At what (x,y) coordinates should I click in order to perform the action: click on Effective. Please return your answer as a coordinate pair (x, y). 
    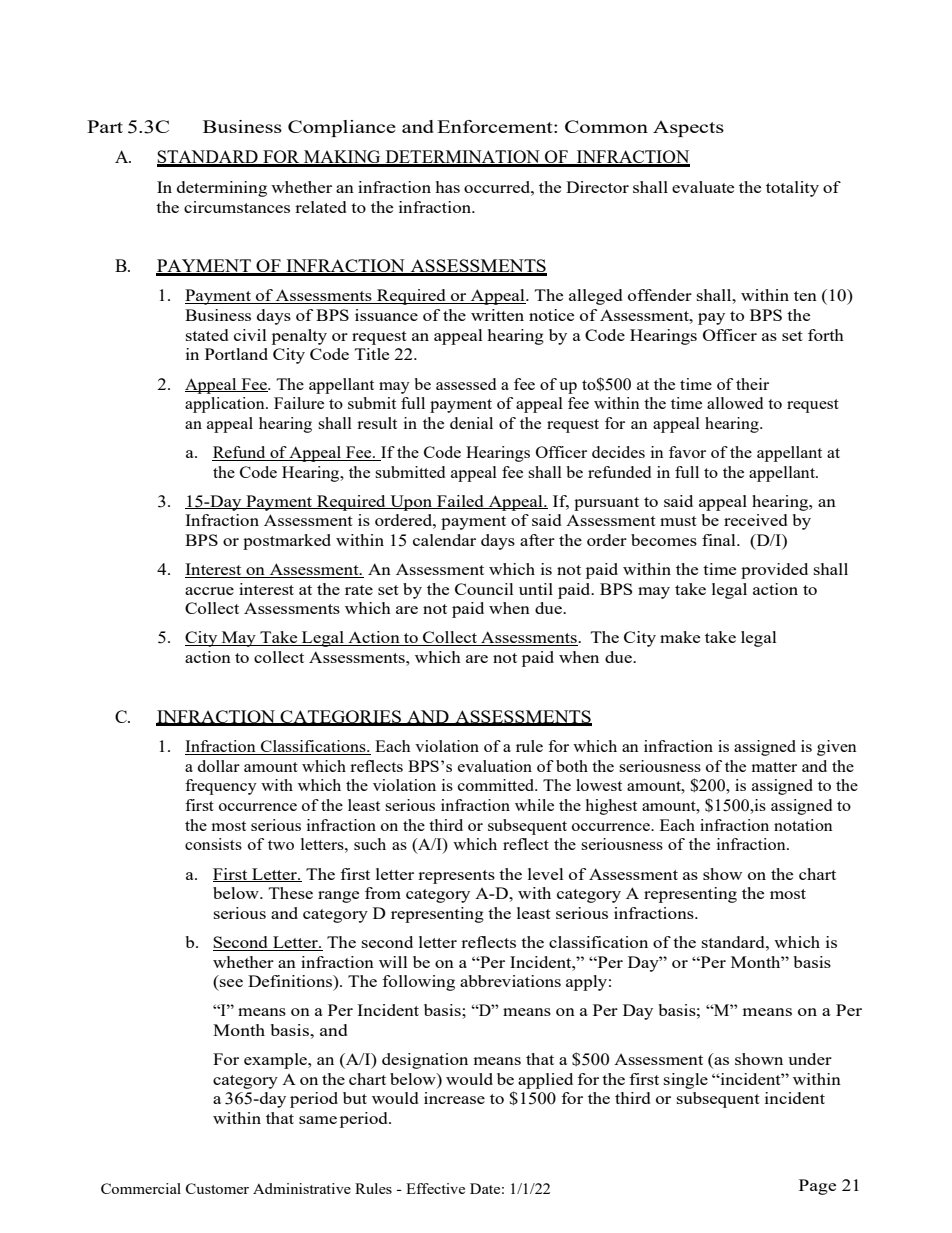
    Looking at the image, I should click on (435, 1188).
